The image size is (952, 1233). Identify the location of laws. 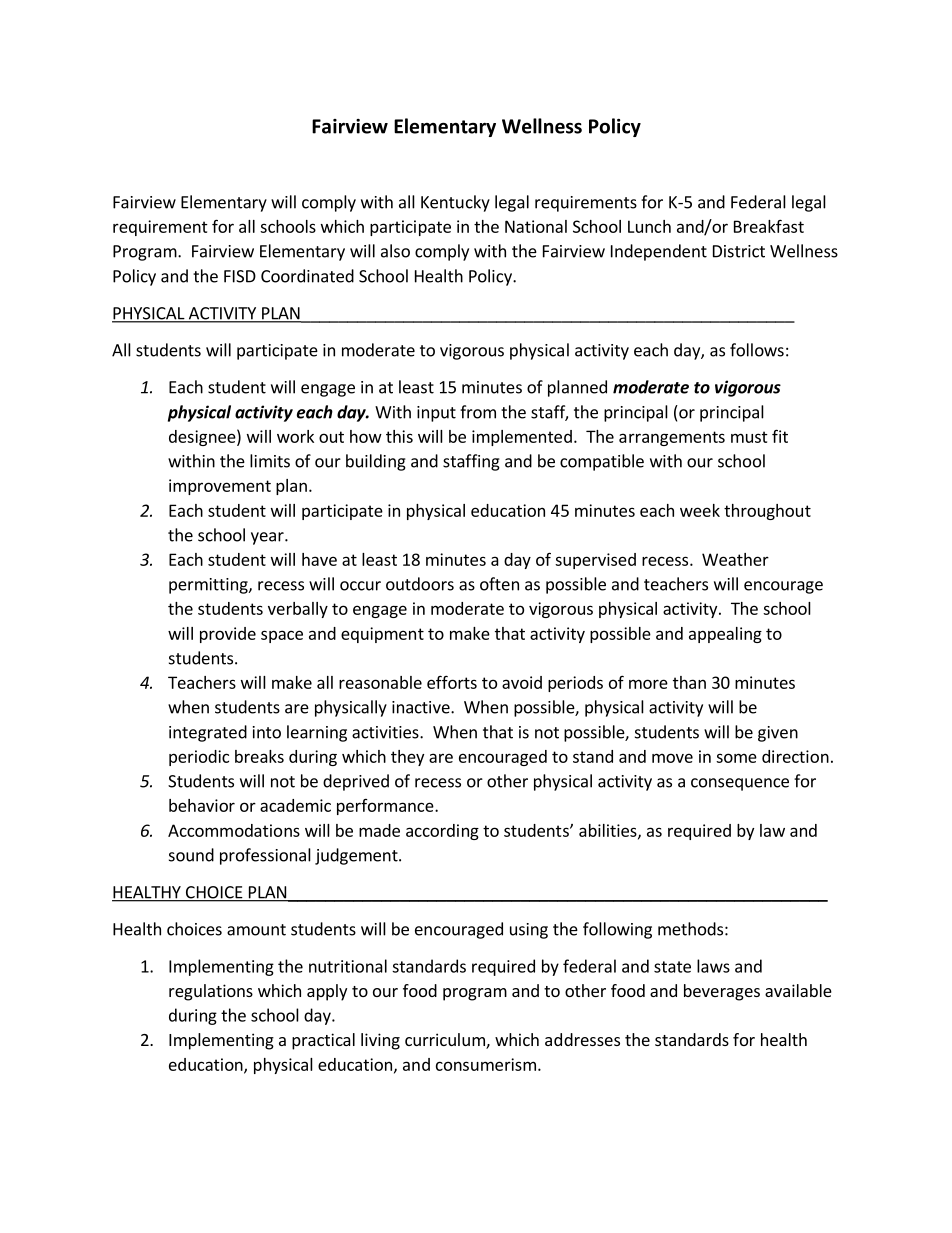
(713, 966).
